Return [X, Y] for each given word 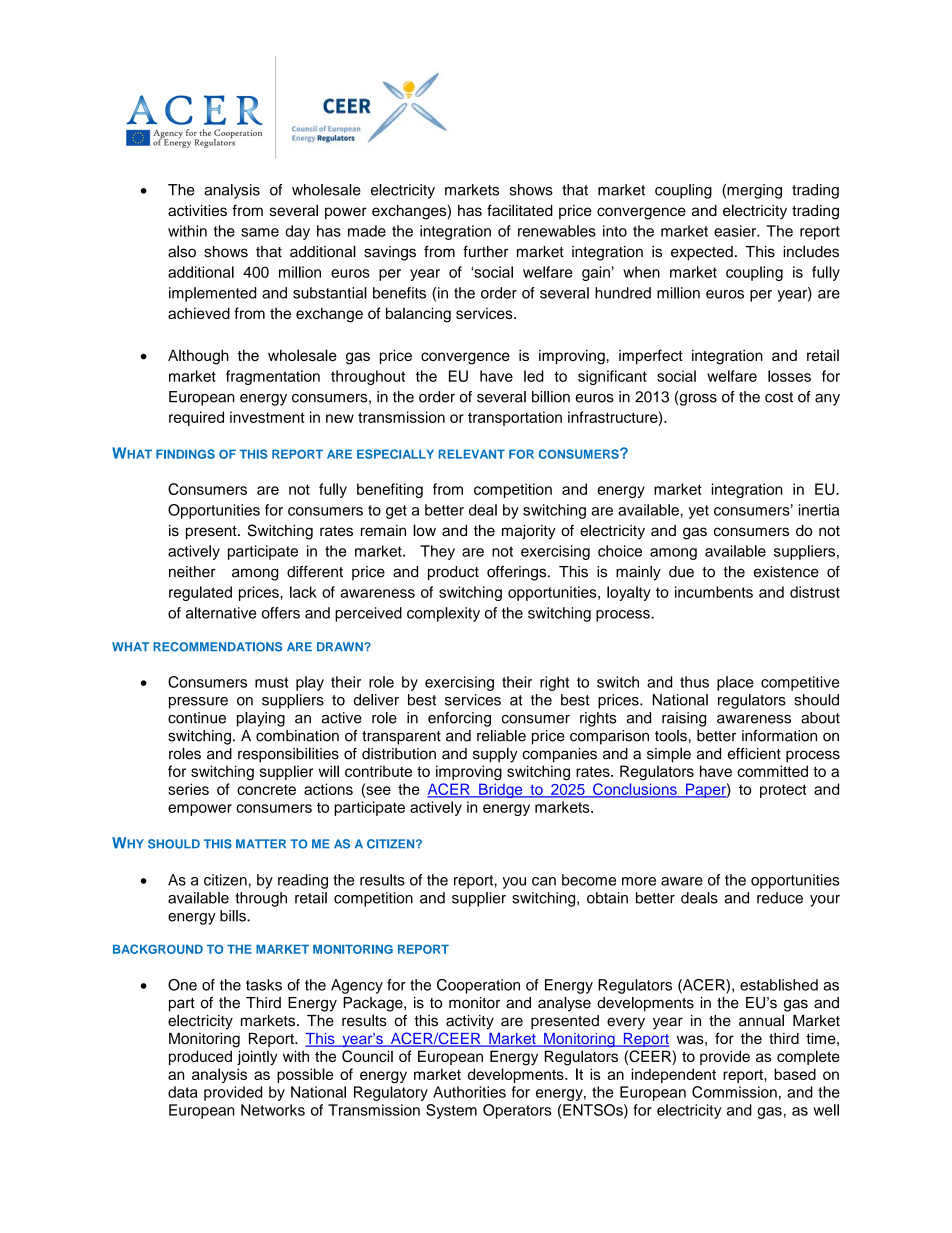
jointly [257, 1057]
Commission [734, 1092]
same [260, 232]
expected [702, 253]
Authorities [469, 1092]
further [485, 251]
